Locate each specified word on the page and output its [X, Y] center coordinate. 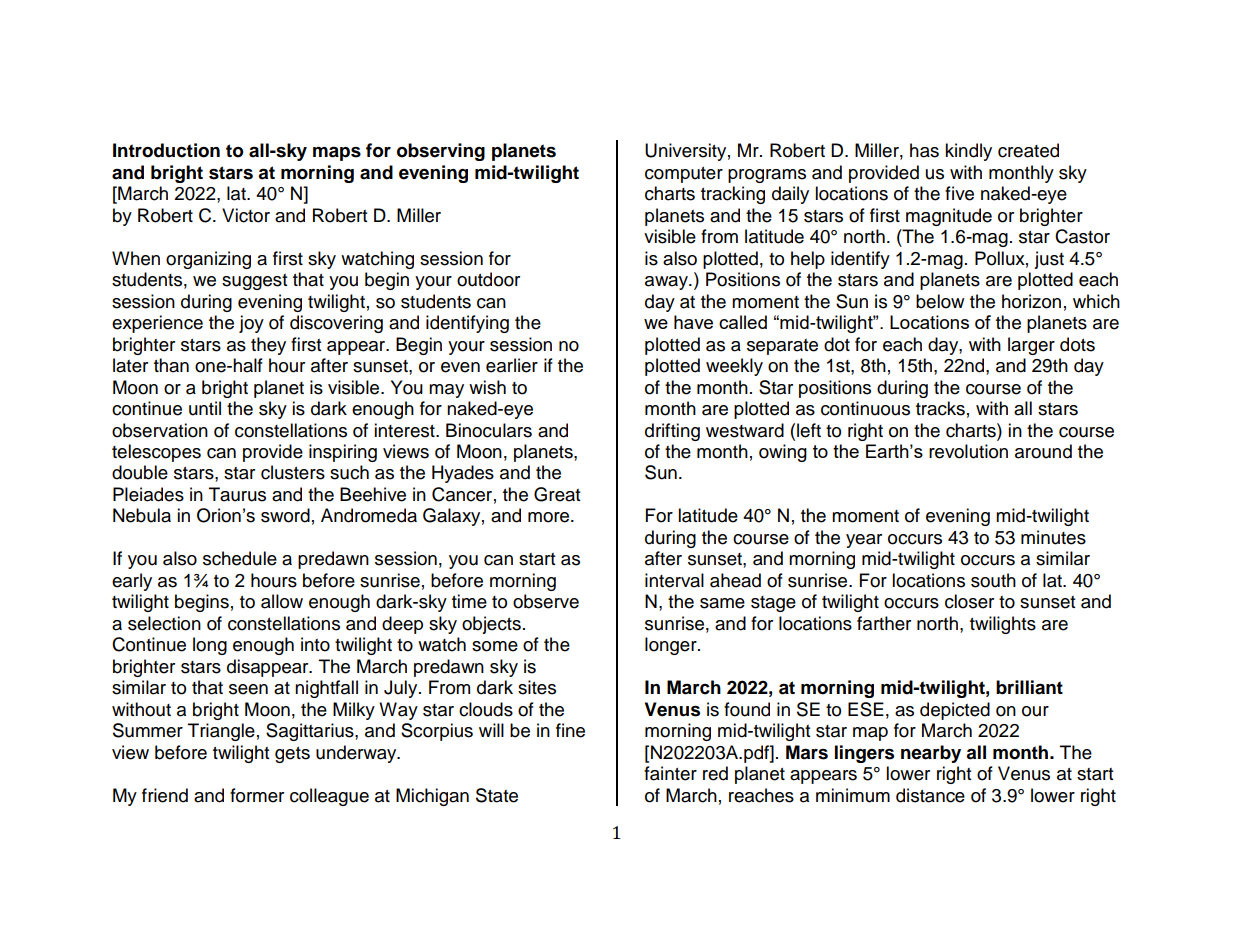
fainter [670, 773]
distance [930, 795]
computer [684, 175]
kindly [968, 152]
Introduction [166, 150]
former [257, 795]
